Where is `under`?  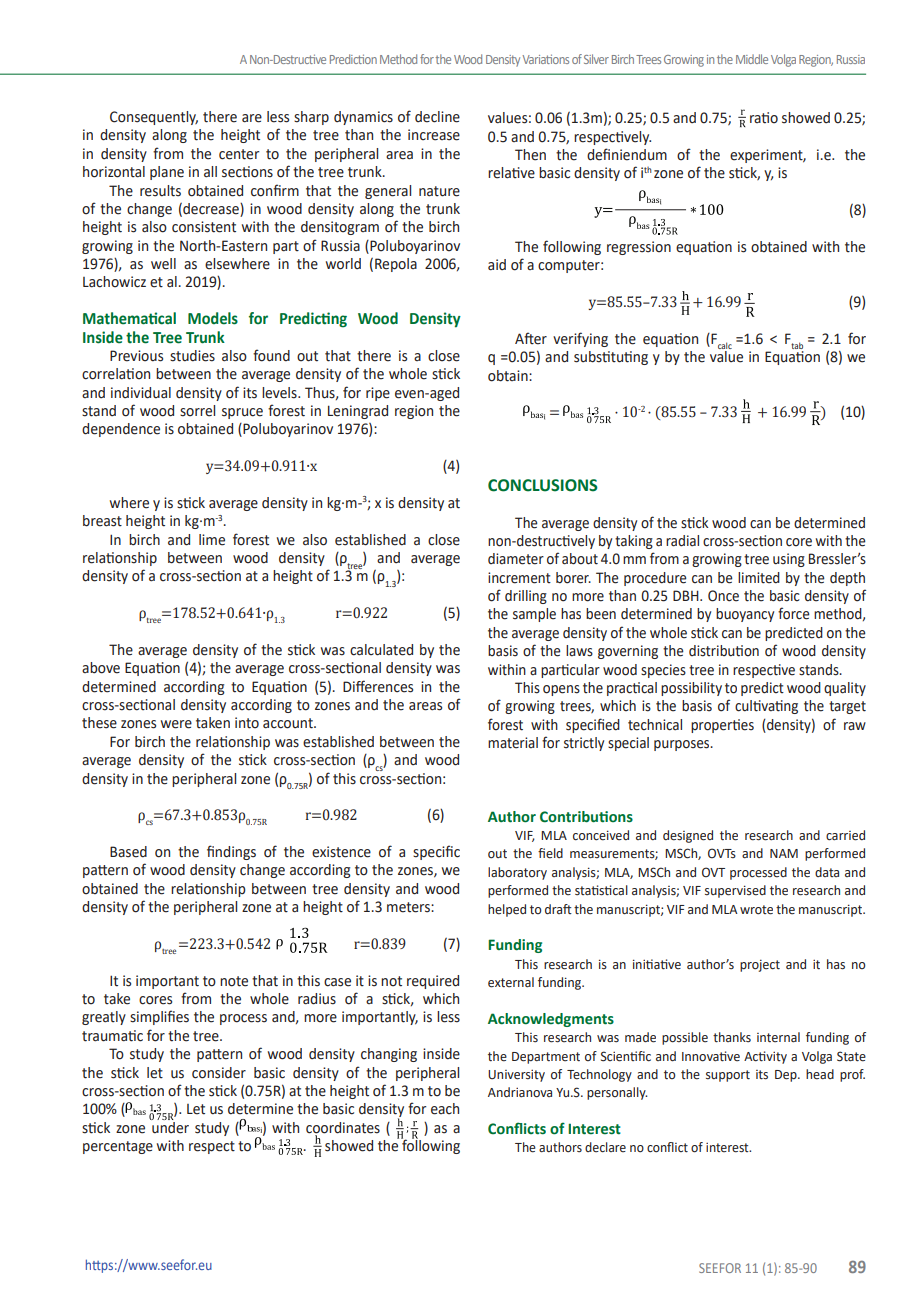
under is located at coordinates (169, 1126).
